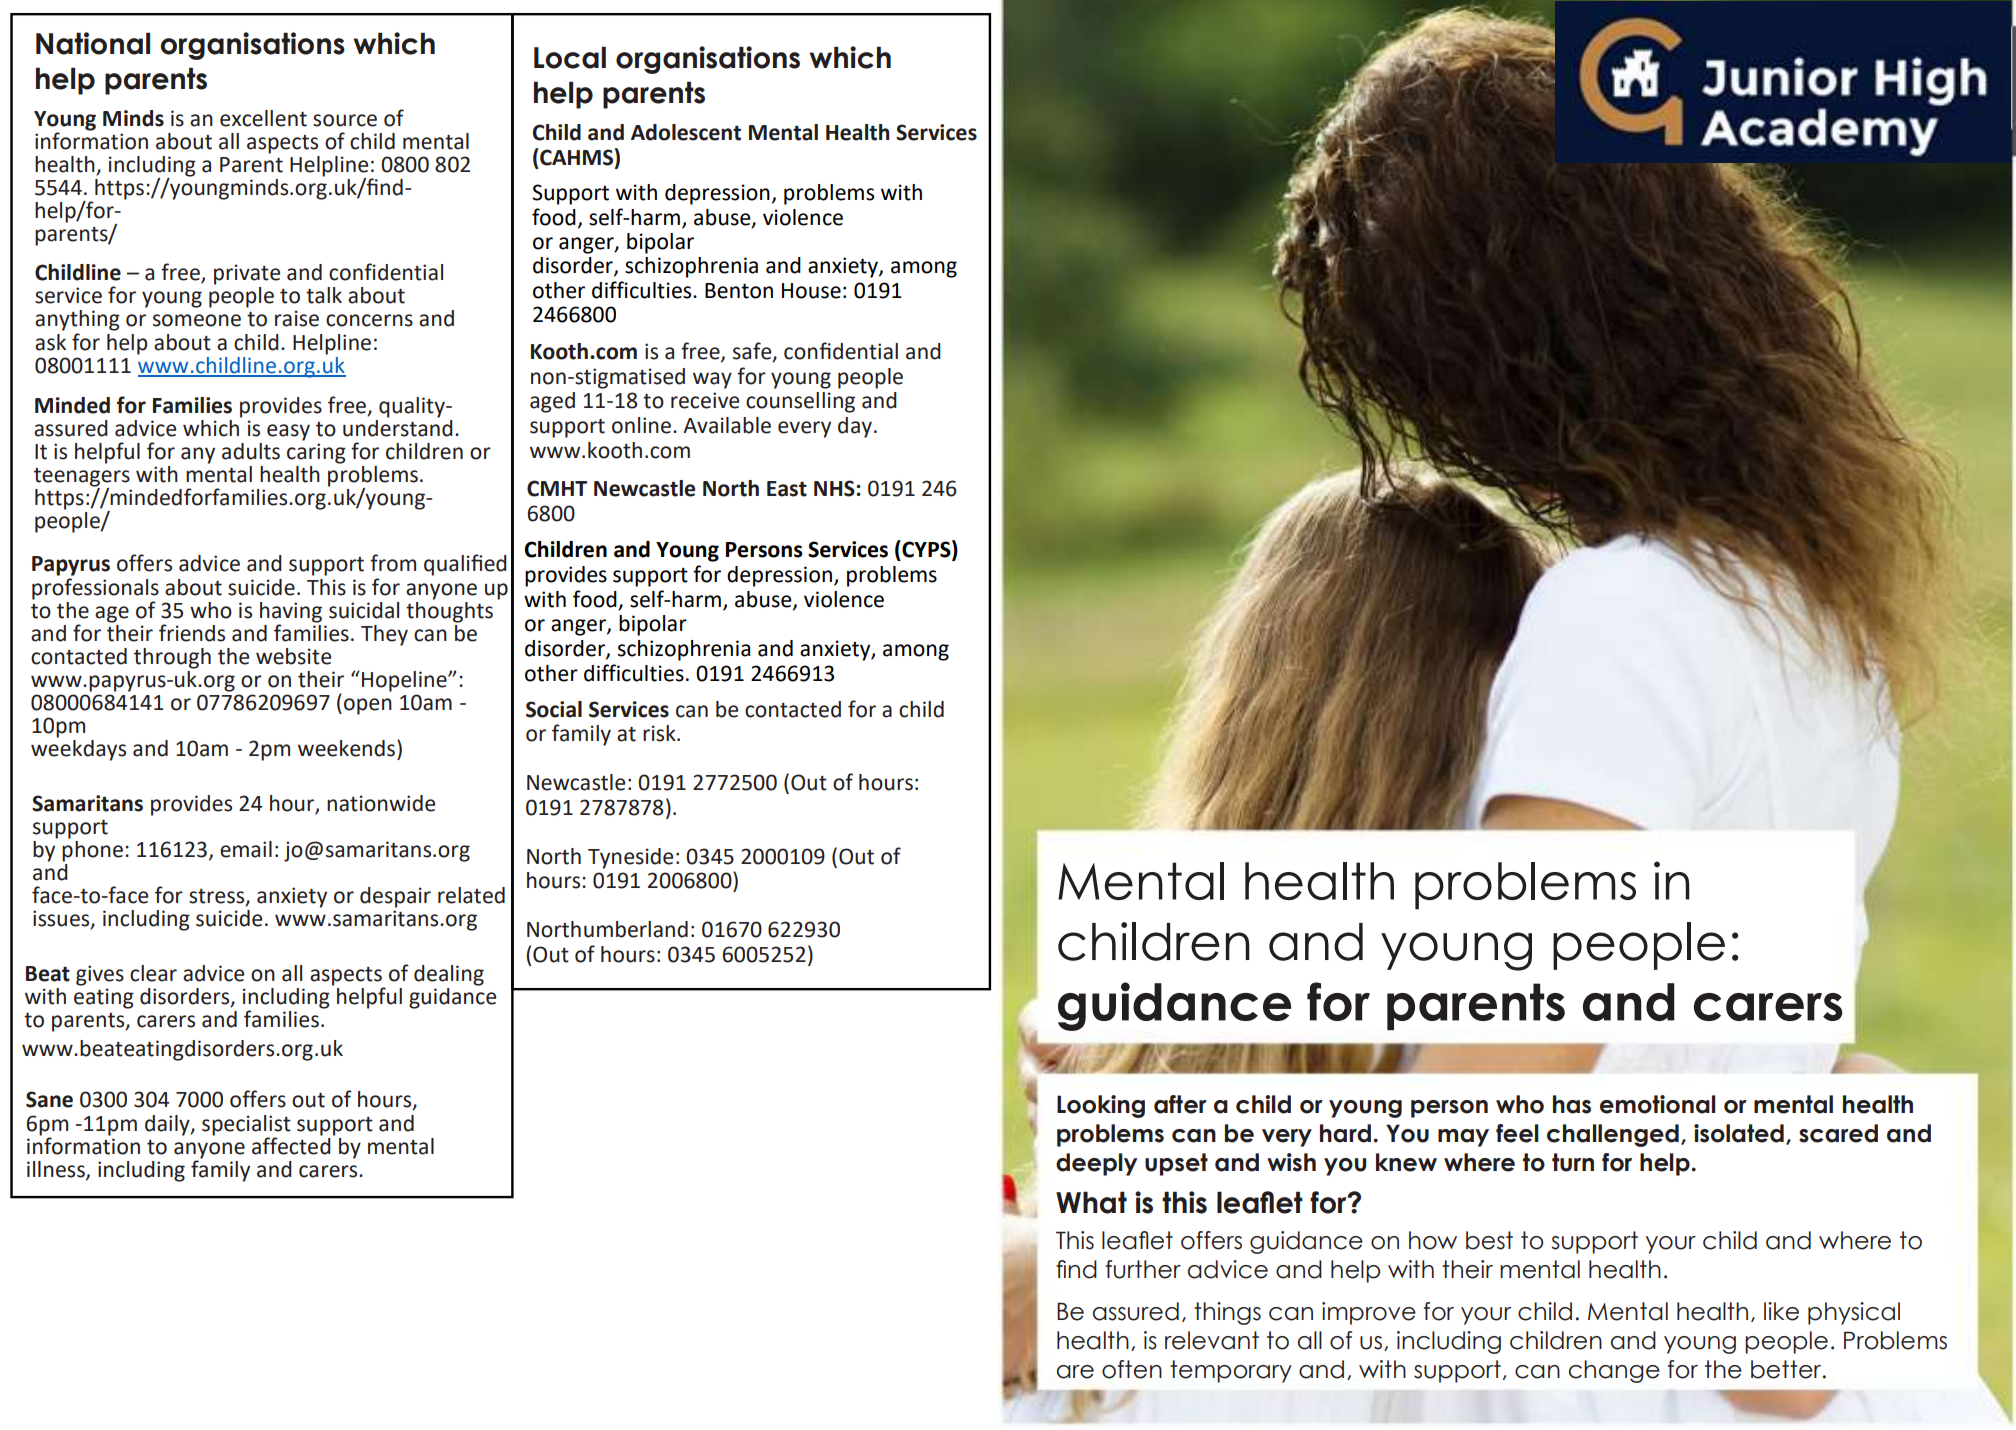 The width and height of the page is (2016, 1430). Describe the element at coordinates (834, 488) in the page. I see `NHS` at that location.
